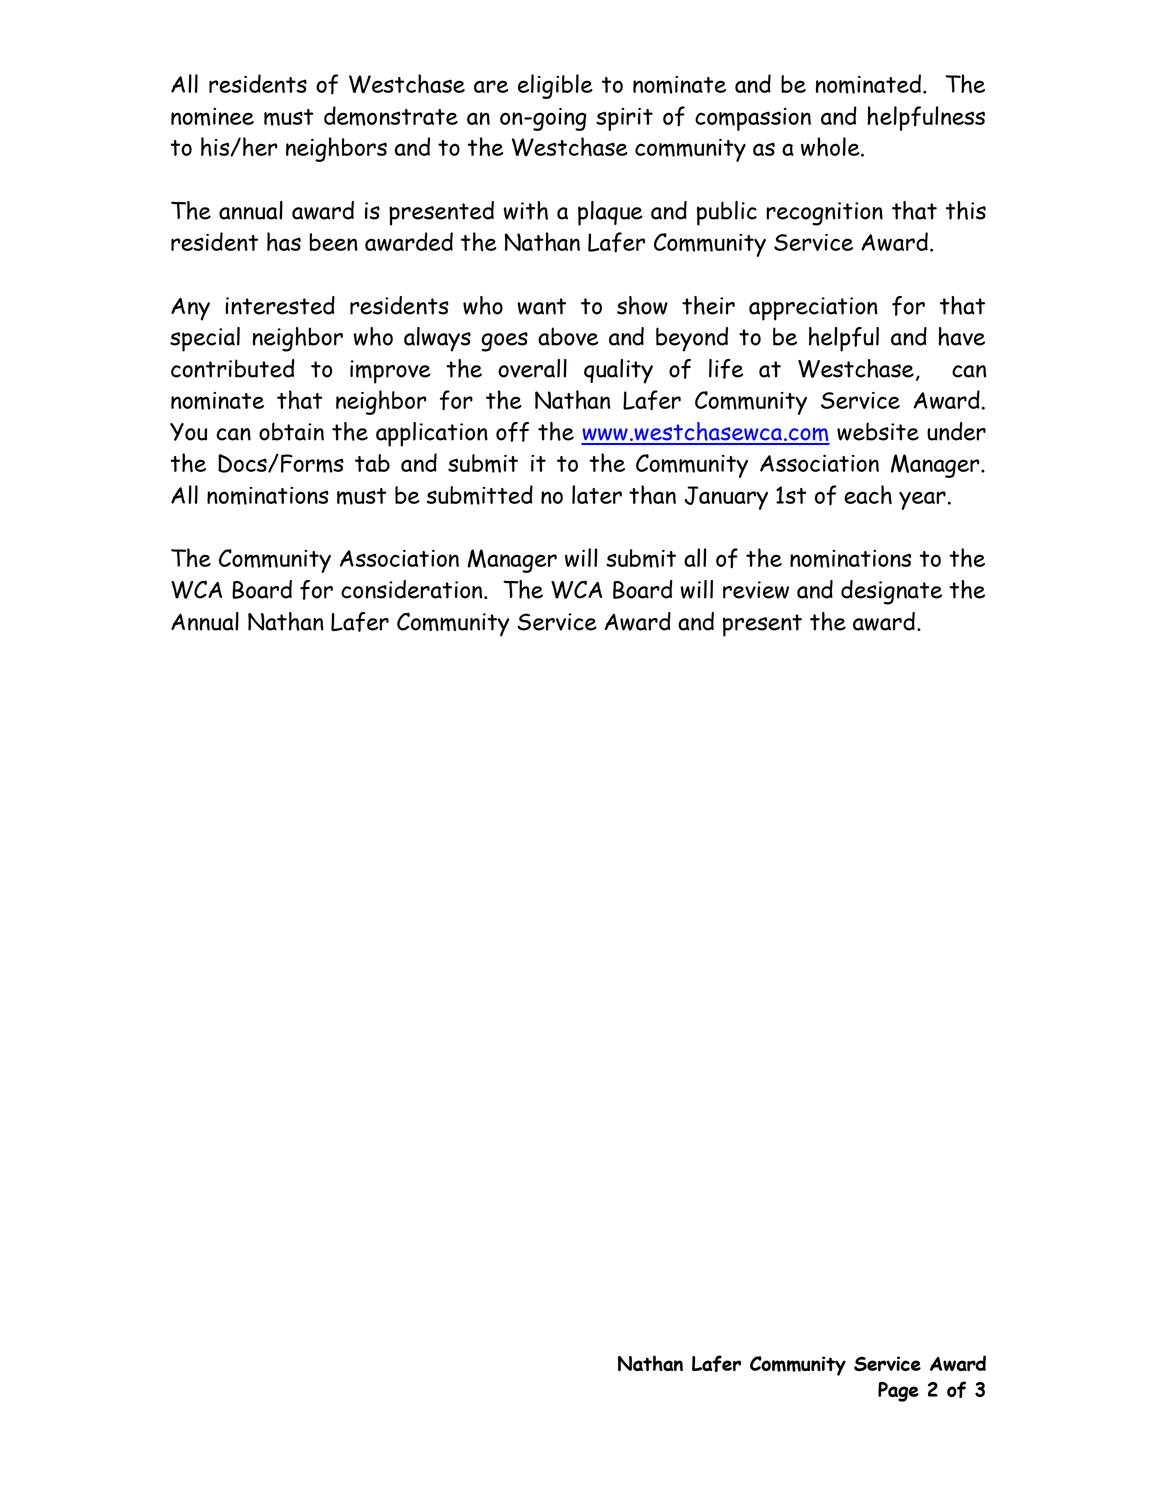 The height and width of the page is (1496, 1156). Describe the element at coordinates (898, 1392) in the page. I see `Page` at that location.
